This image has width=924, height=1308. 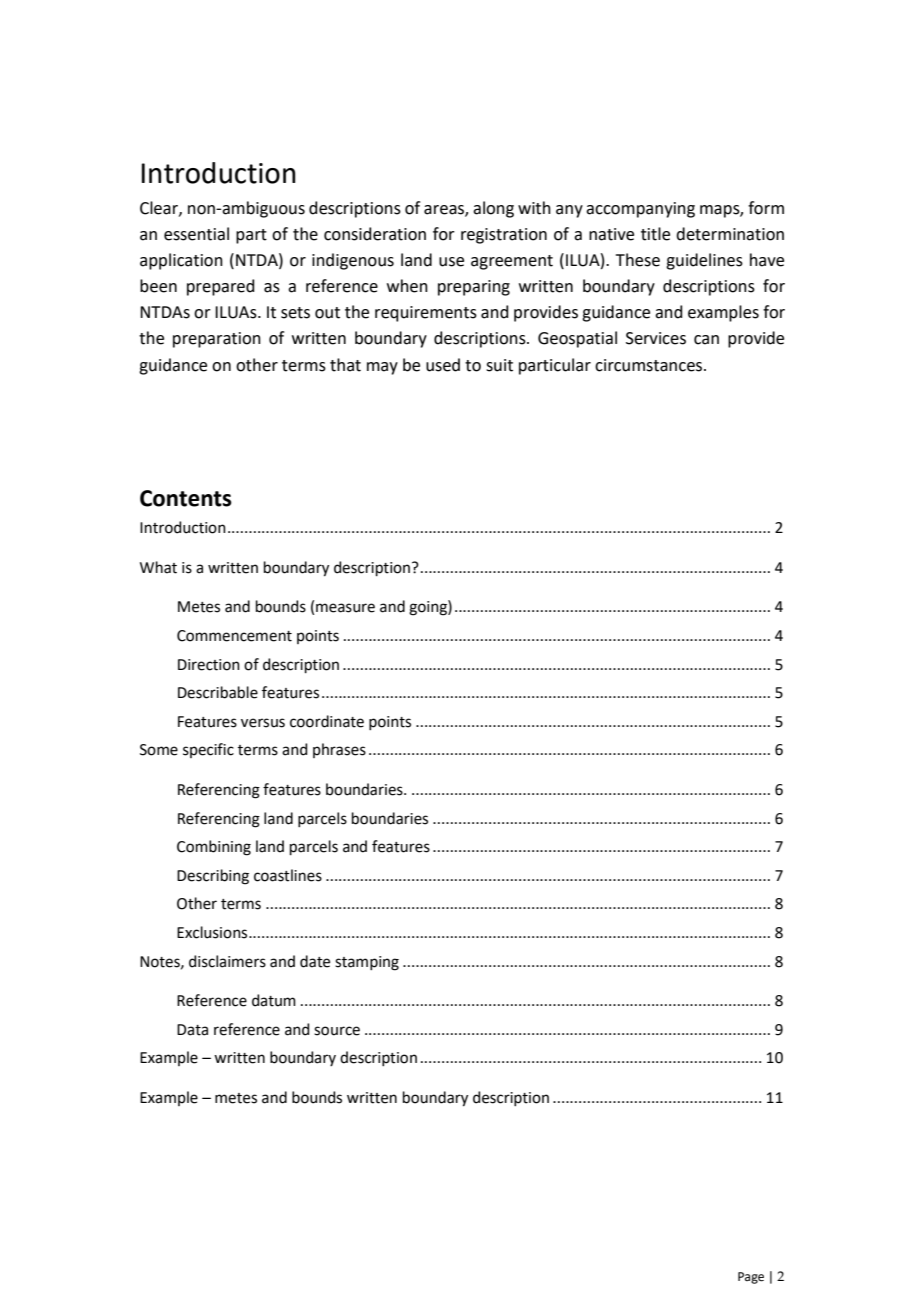 What do you see at coordinates (196, 234) in the image?
I see `essential` at bounding box center [196, 234].
